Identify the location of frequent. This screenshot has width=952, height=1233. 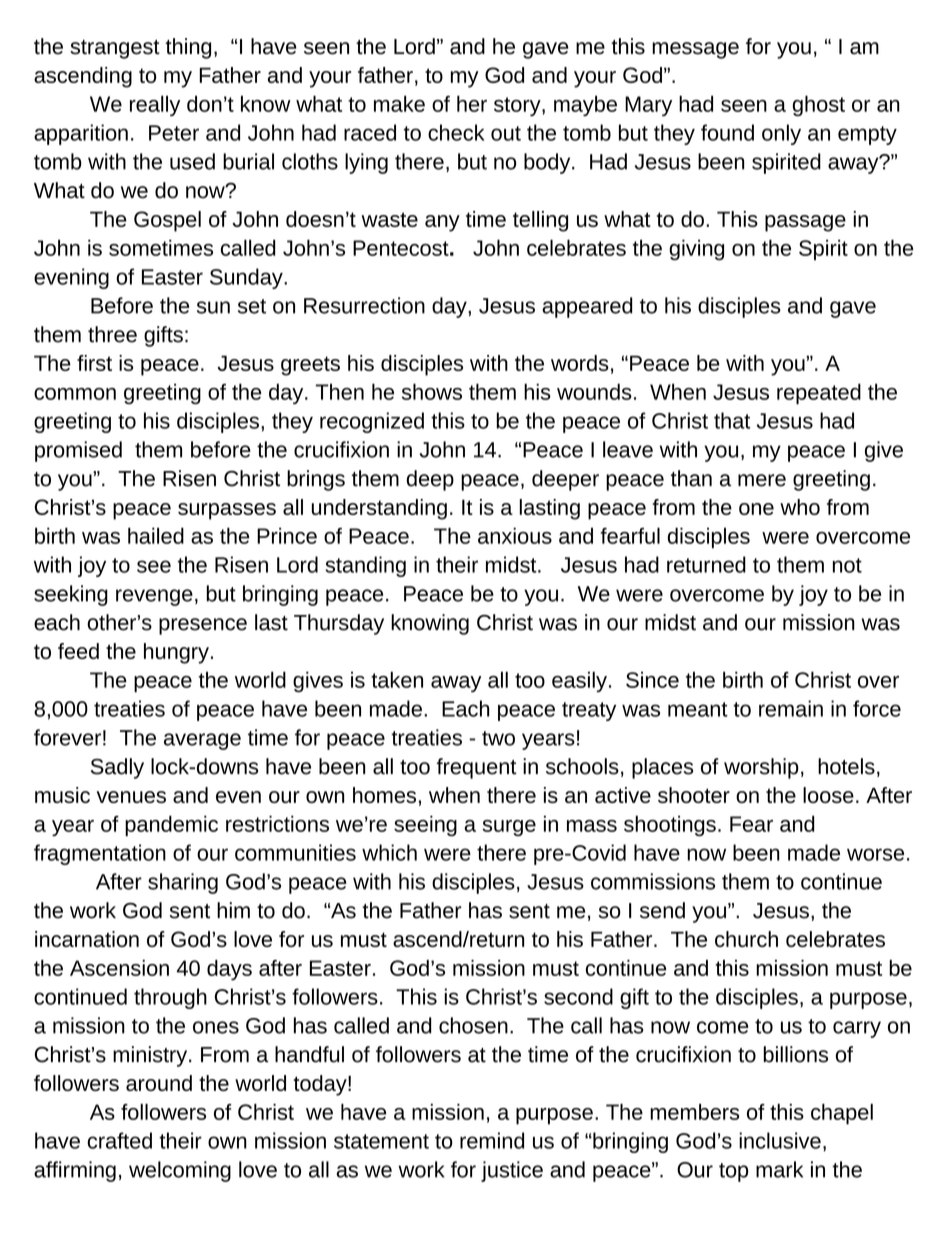
(477, 768).
